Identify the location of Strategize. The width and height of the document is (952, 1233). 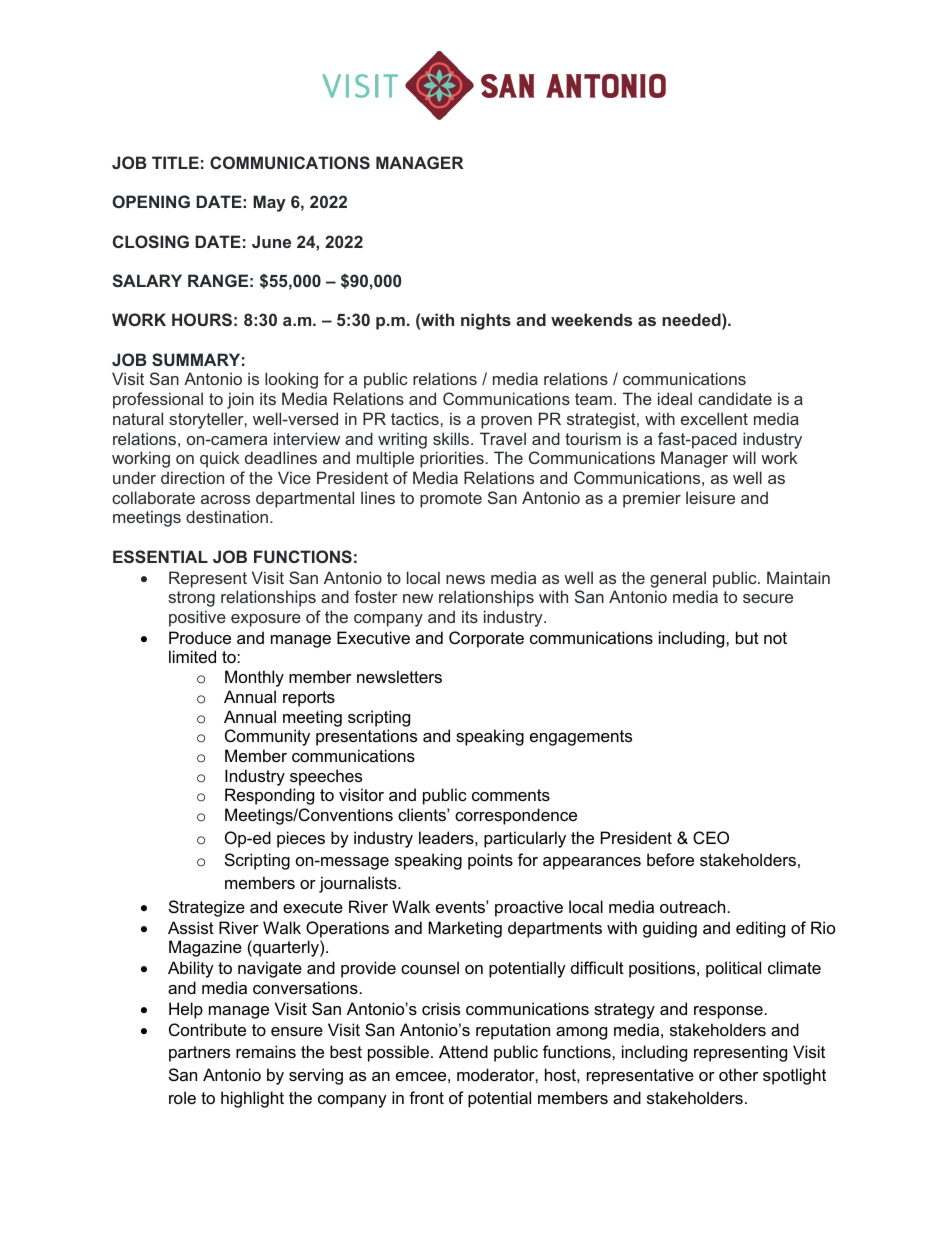
(207, 908).
